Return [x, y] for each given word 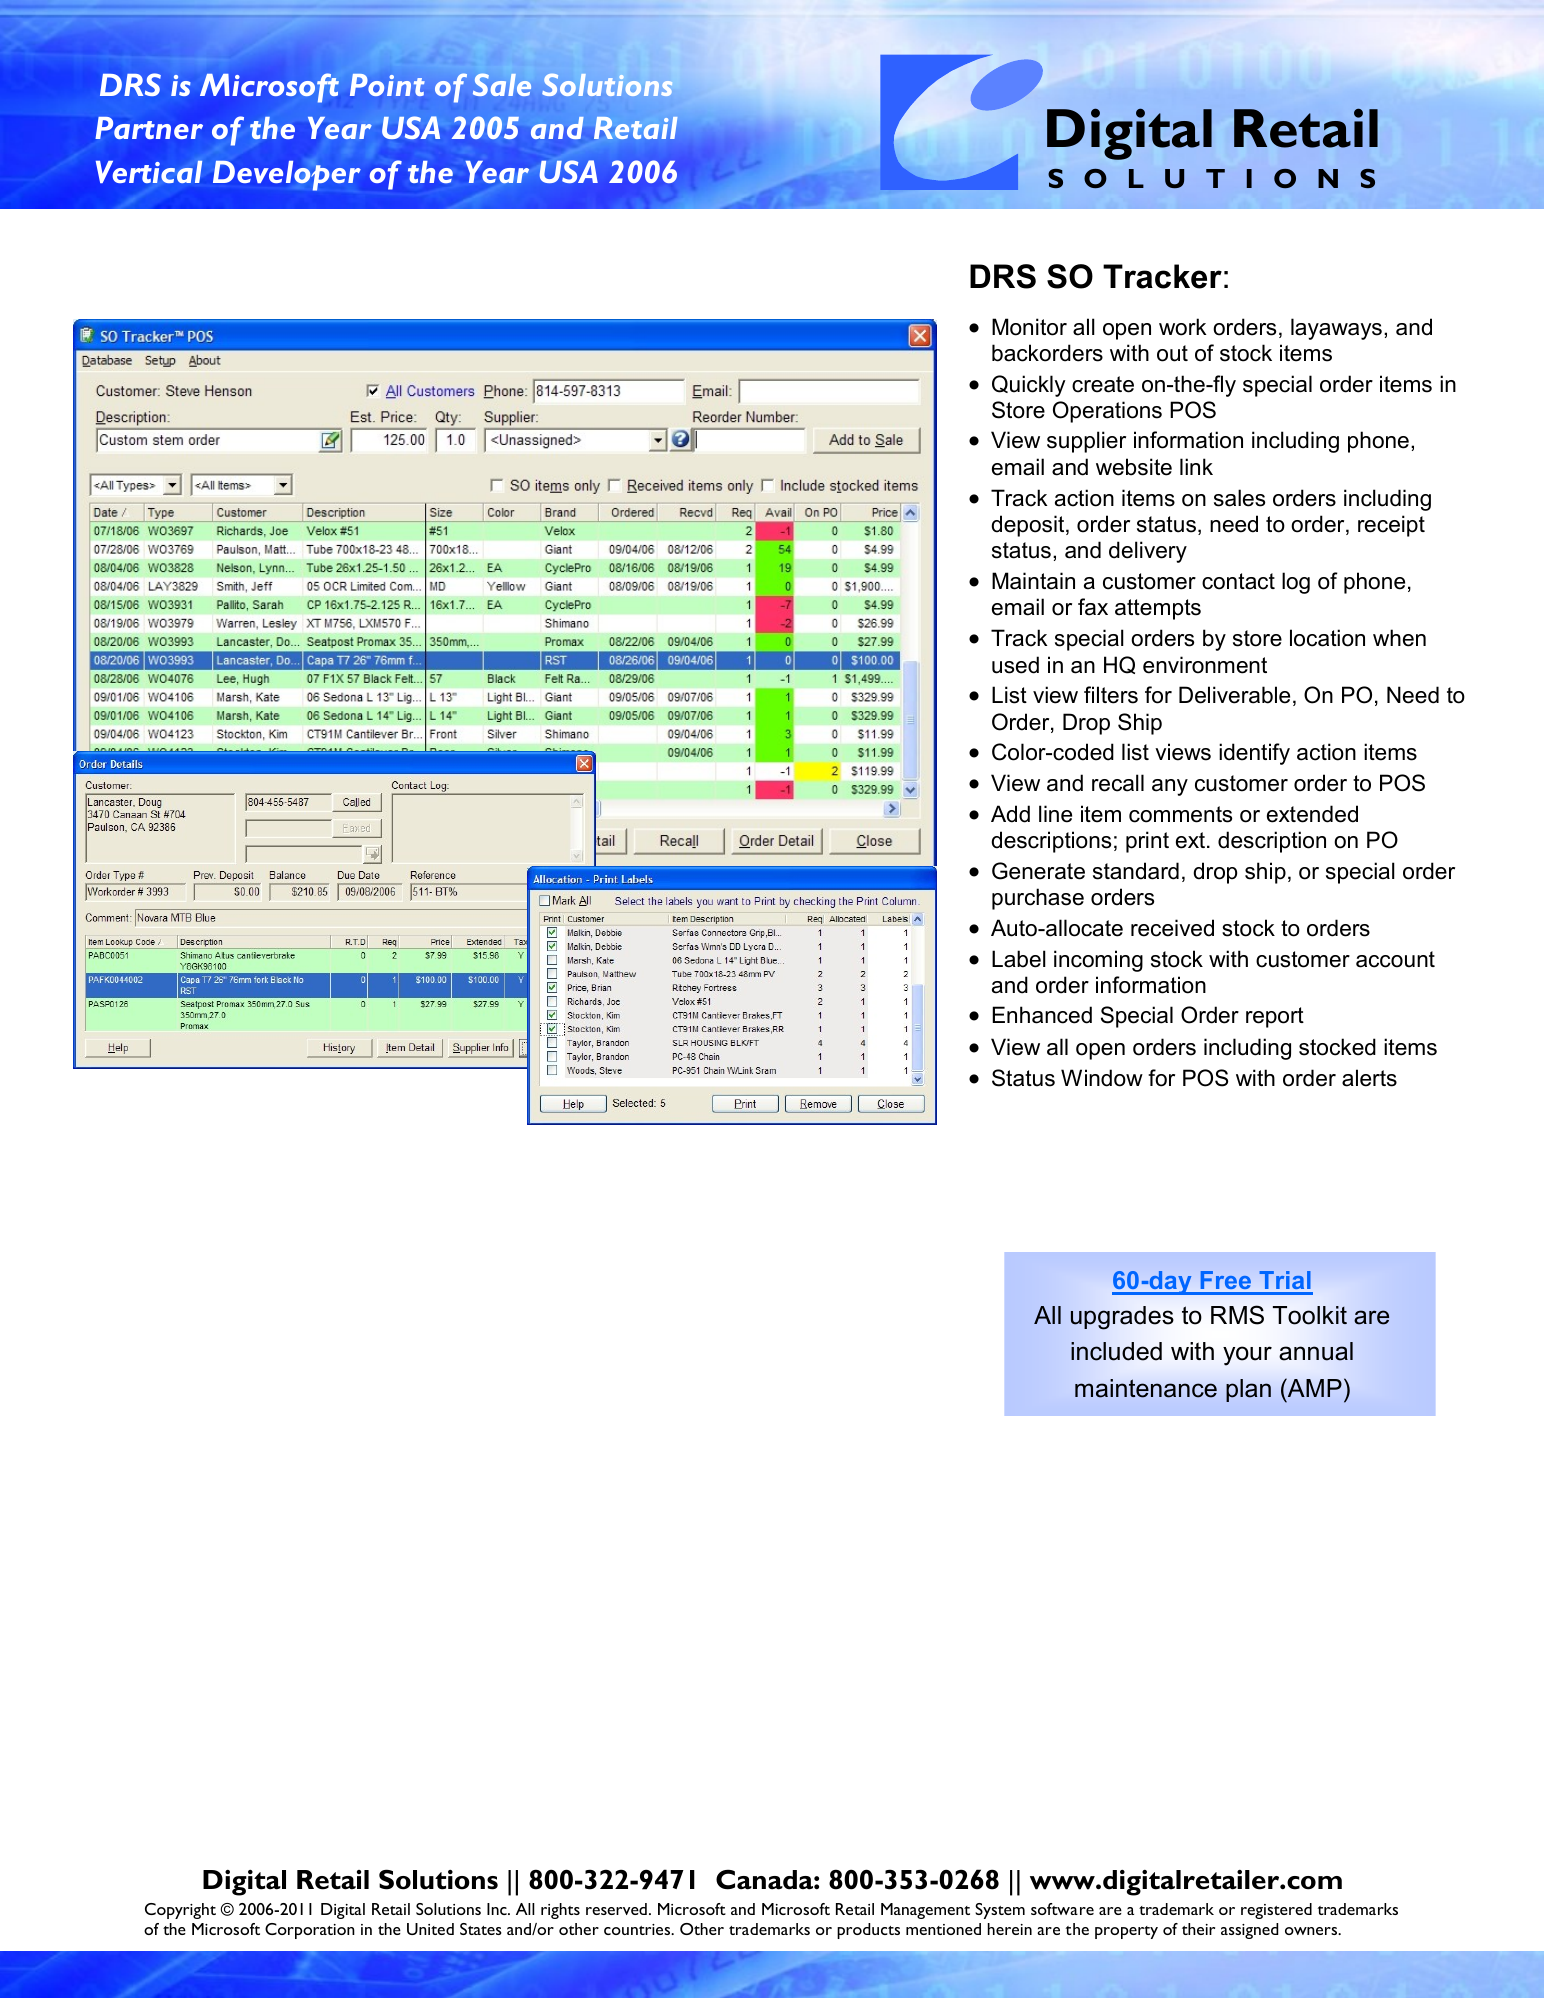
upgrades [1122, 1318]
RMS [1237, 1315]
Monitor [1029, 327]
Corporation [310, 1931]
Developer [287, 175]
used [1015, 665]
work [1183, 327]
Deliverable [1234, 695]
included [1116, 1351]
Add [1010, 814]
